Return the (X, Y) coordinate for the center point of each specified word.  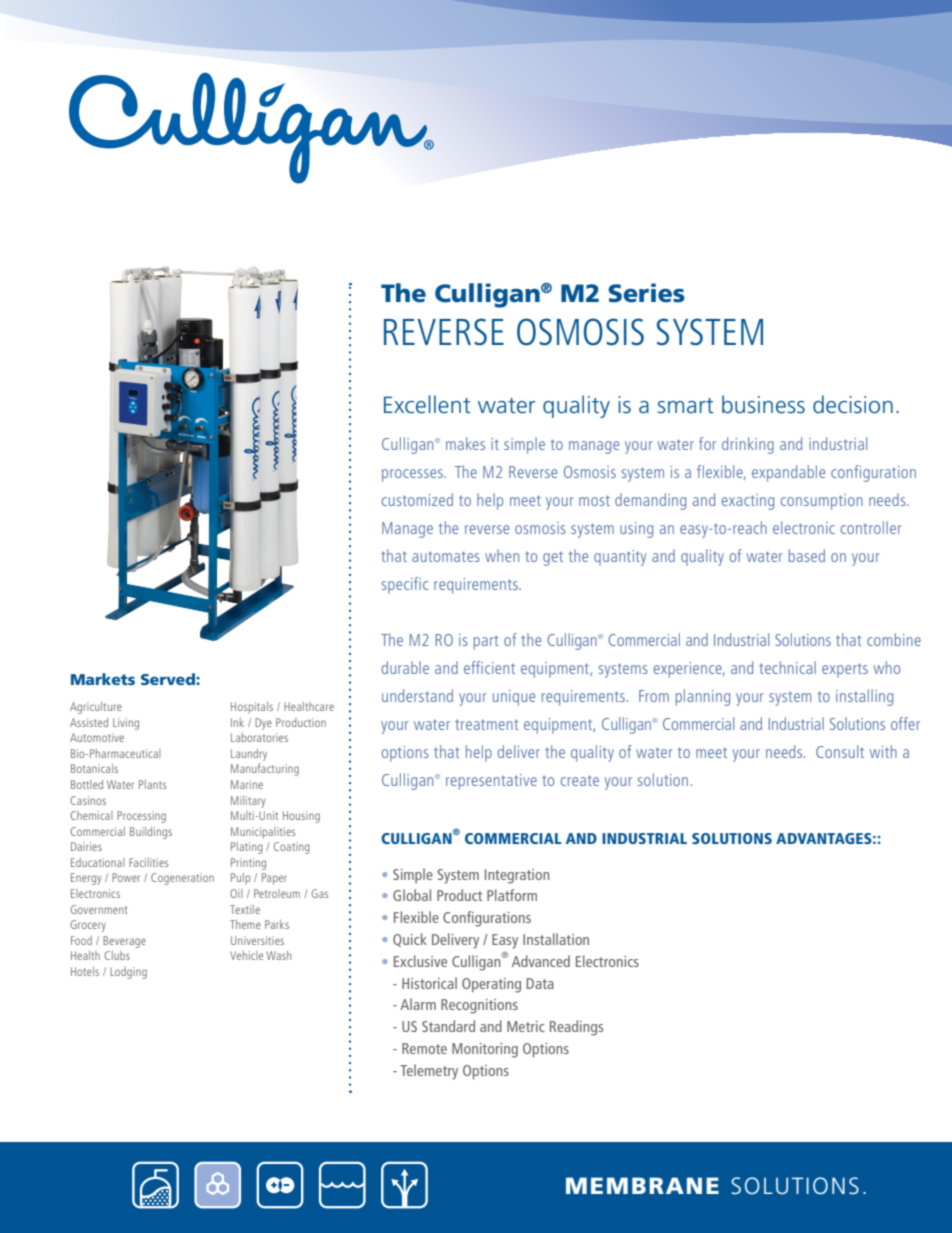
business (763, 404)
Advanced (541, 961)
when (502, 555)
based (807, 555)
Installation (556, 939)
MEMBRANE (642, 1185)
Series (646, 293)
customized (417, 499)
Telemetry (429, 1072)
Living (126, 724)
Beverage (124, 942)
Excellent (427, 404)
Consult (840, 751)
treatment (487, 724)
